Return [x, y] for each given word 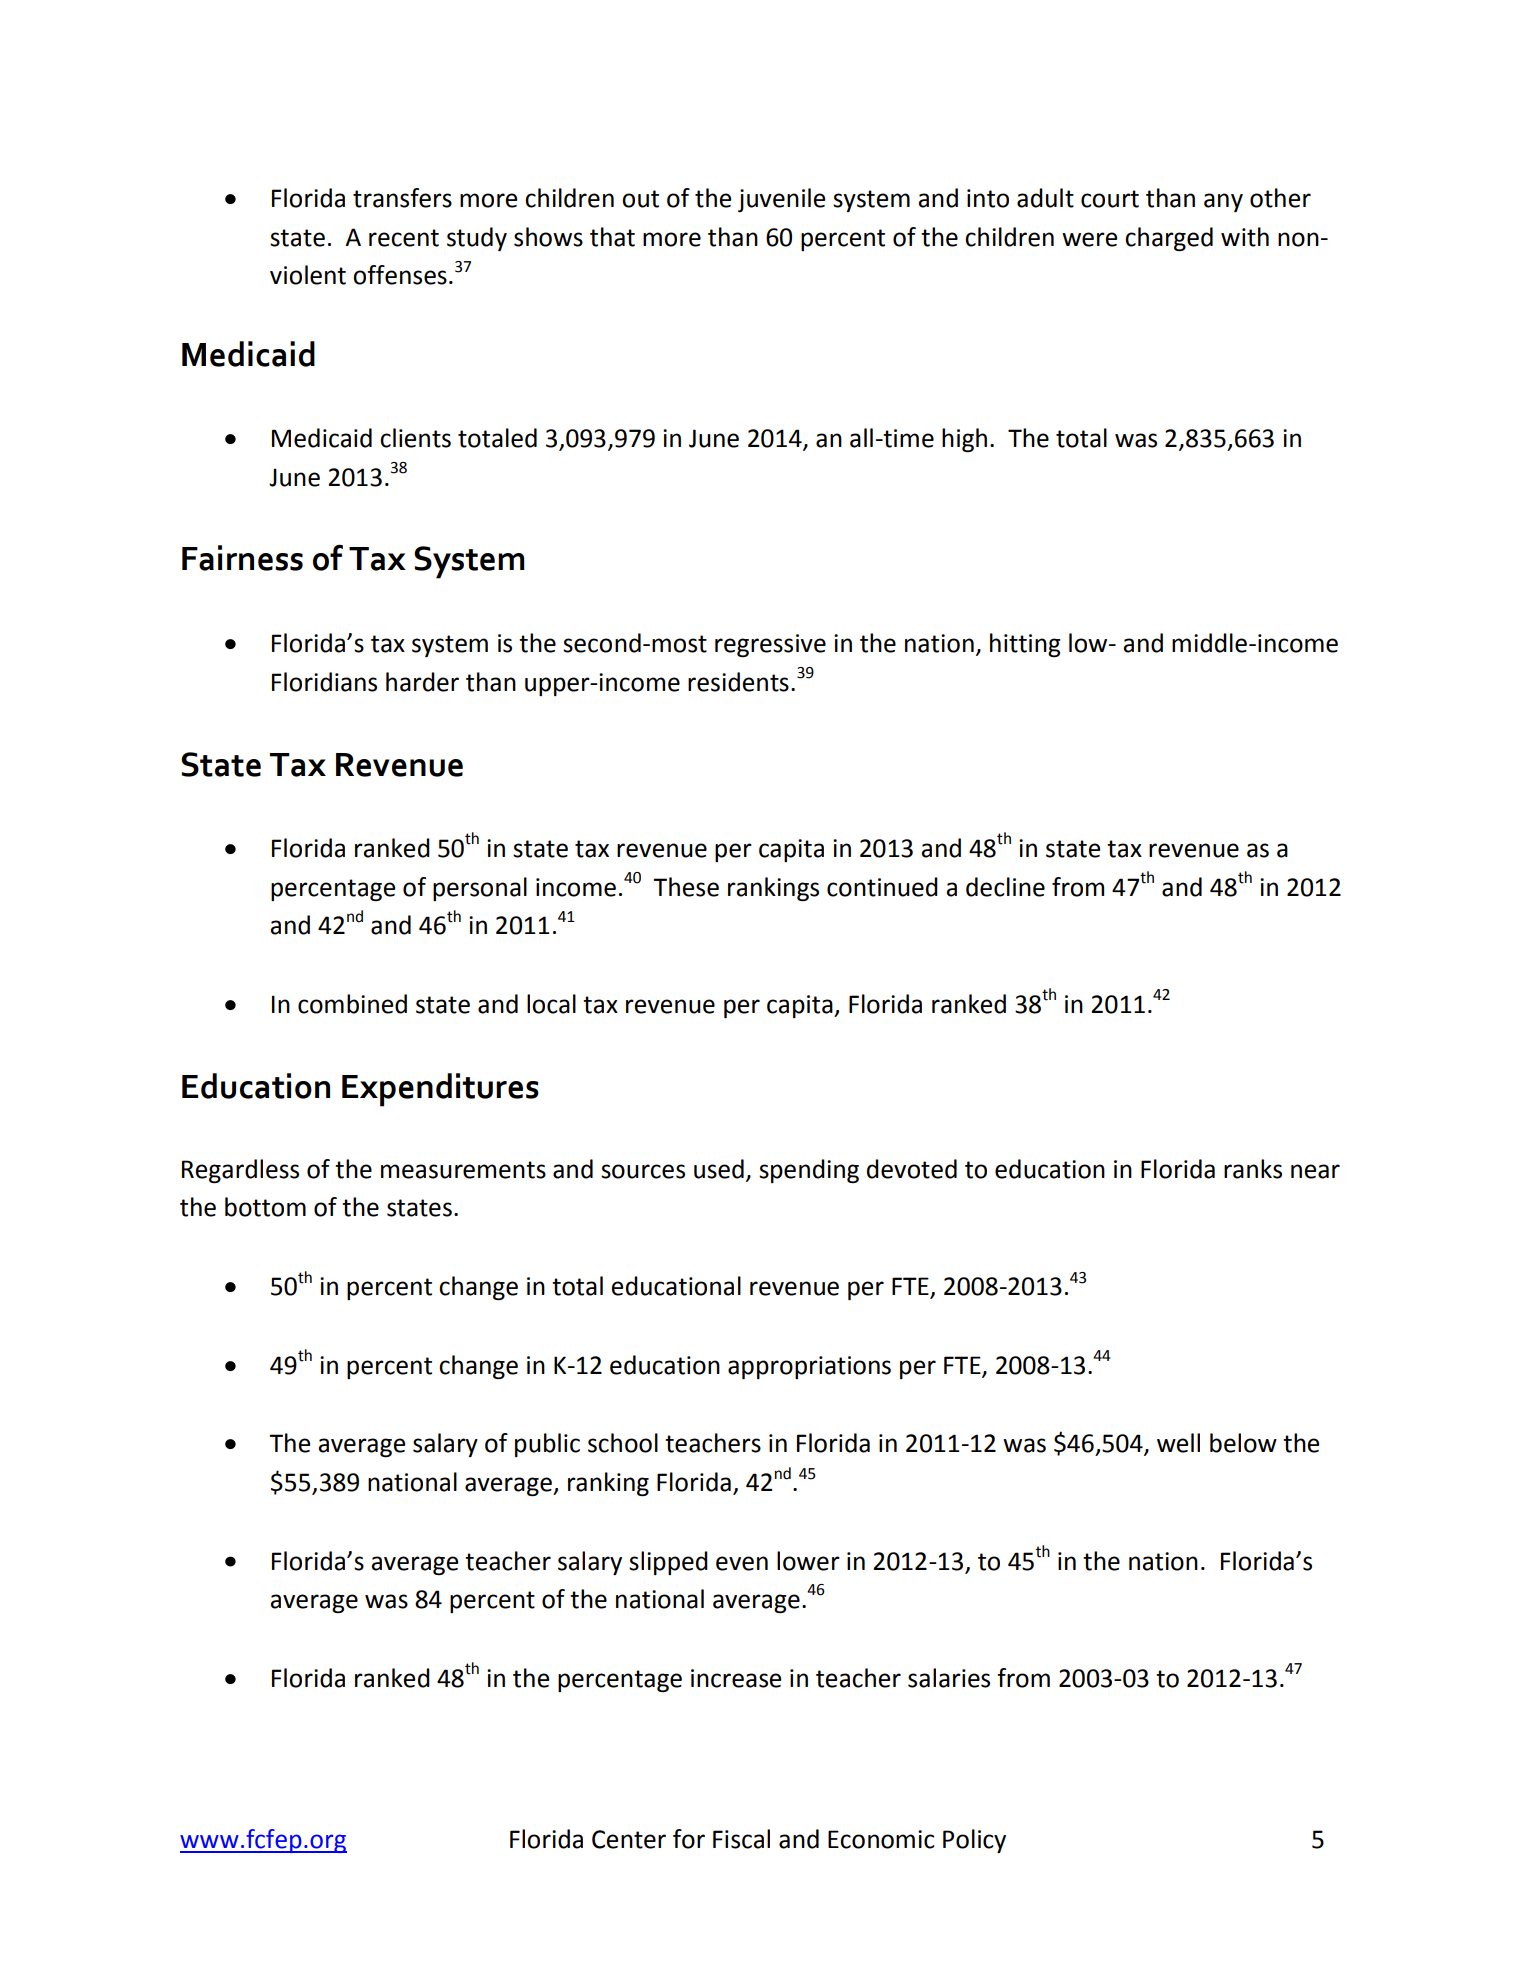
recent [404, 238]
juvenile [781, 200]
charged [1169, 239]
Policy [974, 1841]
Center [629, 1839]
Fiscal [741, 1839]
